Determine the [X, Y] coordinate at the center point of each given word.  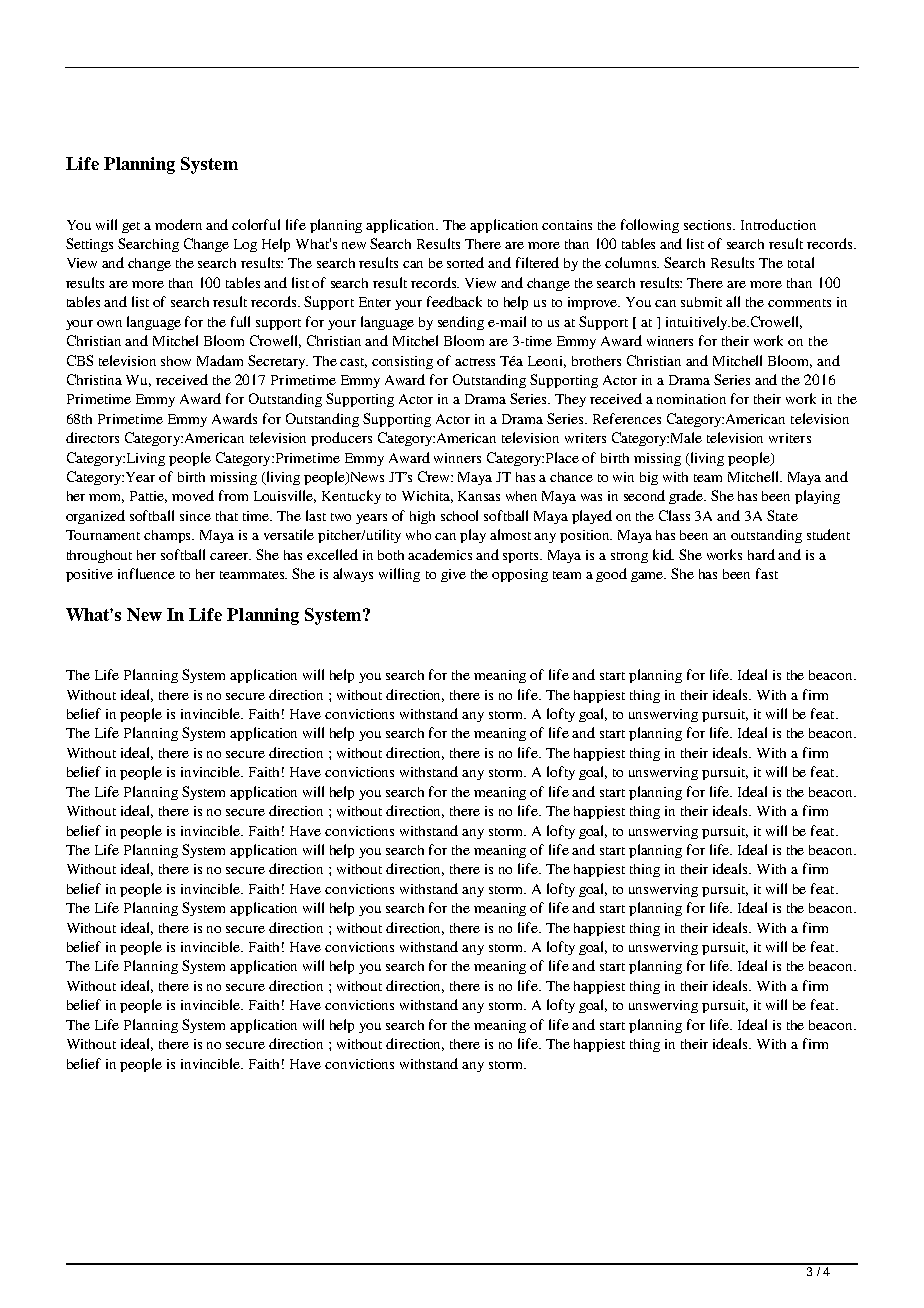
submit [701, 302]
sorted [465, 262]
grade [687, 497]
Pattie [148, 497]
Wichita [427, 497]
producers [341, 439]
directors [92, 437]
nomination [691, 399]
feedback [454, 301]
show [176, 361]
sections [709, 225]
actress [475, 362]
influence [146, 573]
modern [178, 224]
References [627, 418]
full [240, 321]
